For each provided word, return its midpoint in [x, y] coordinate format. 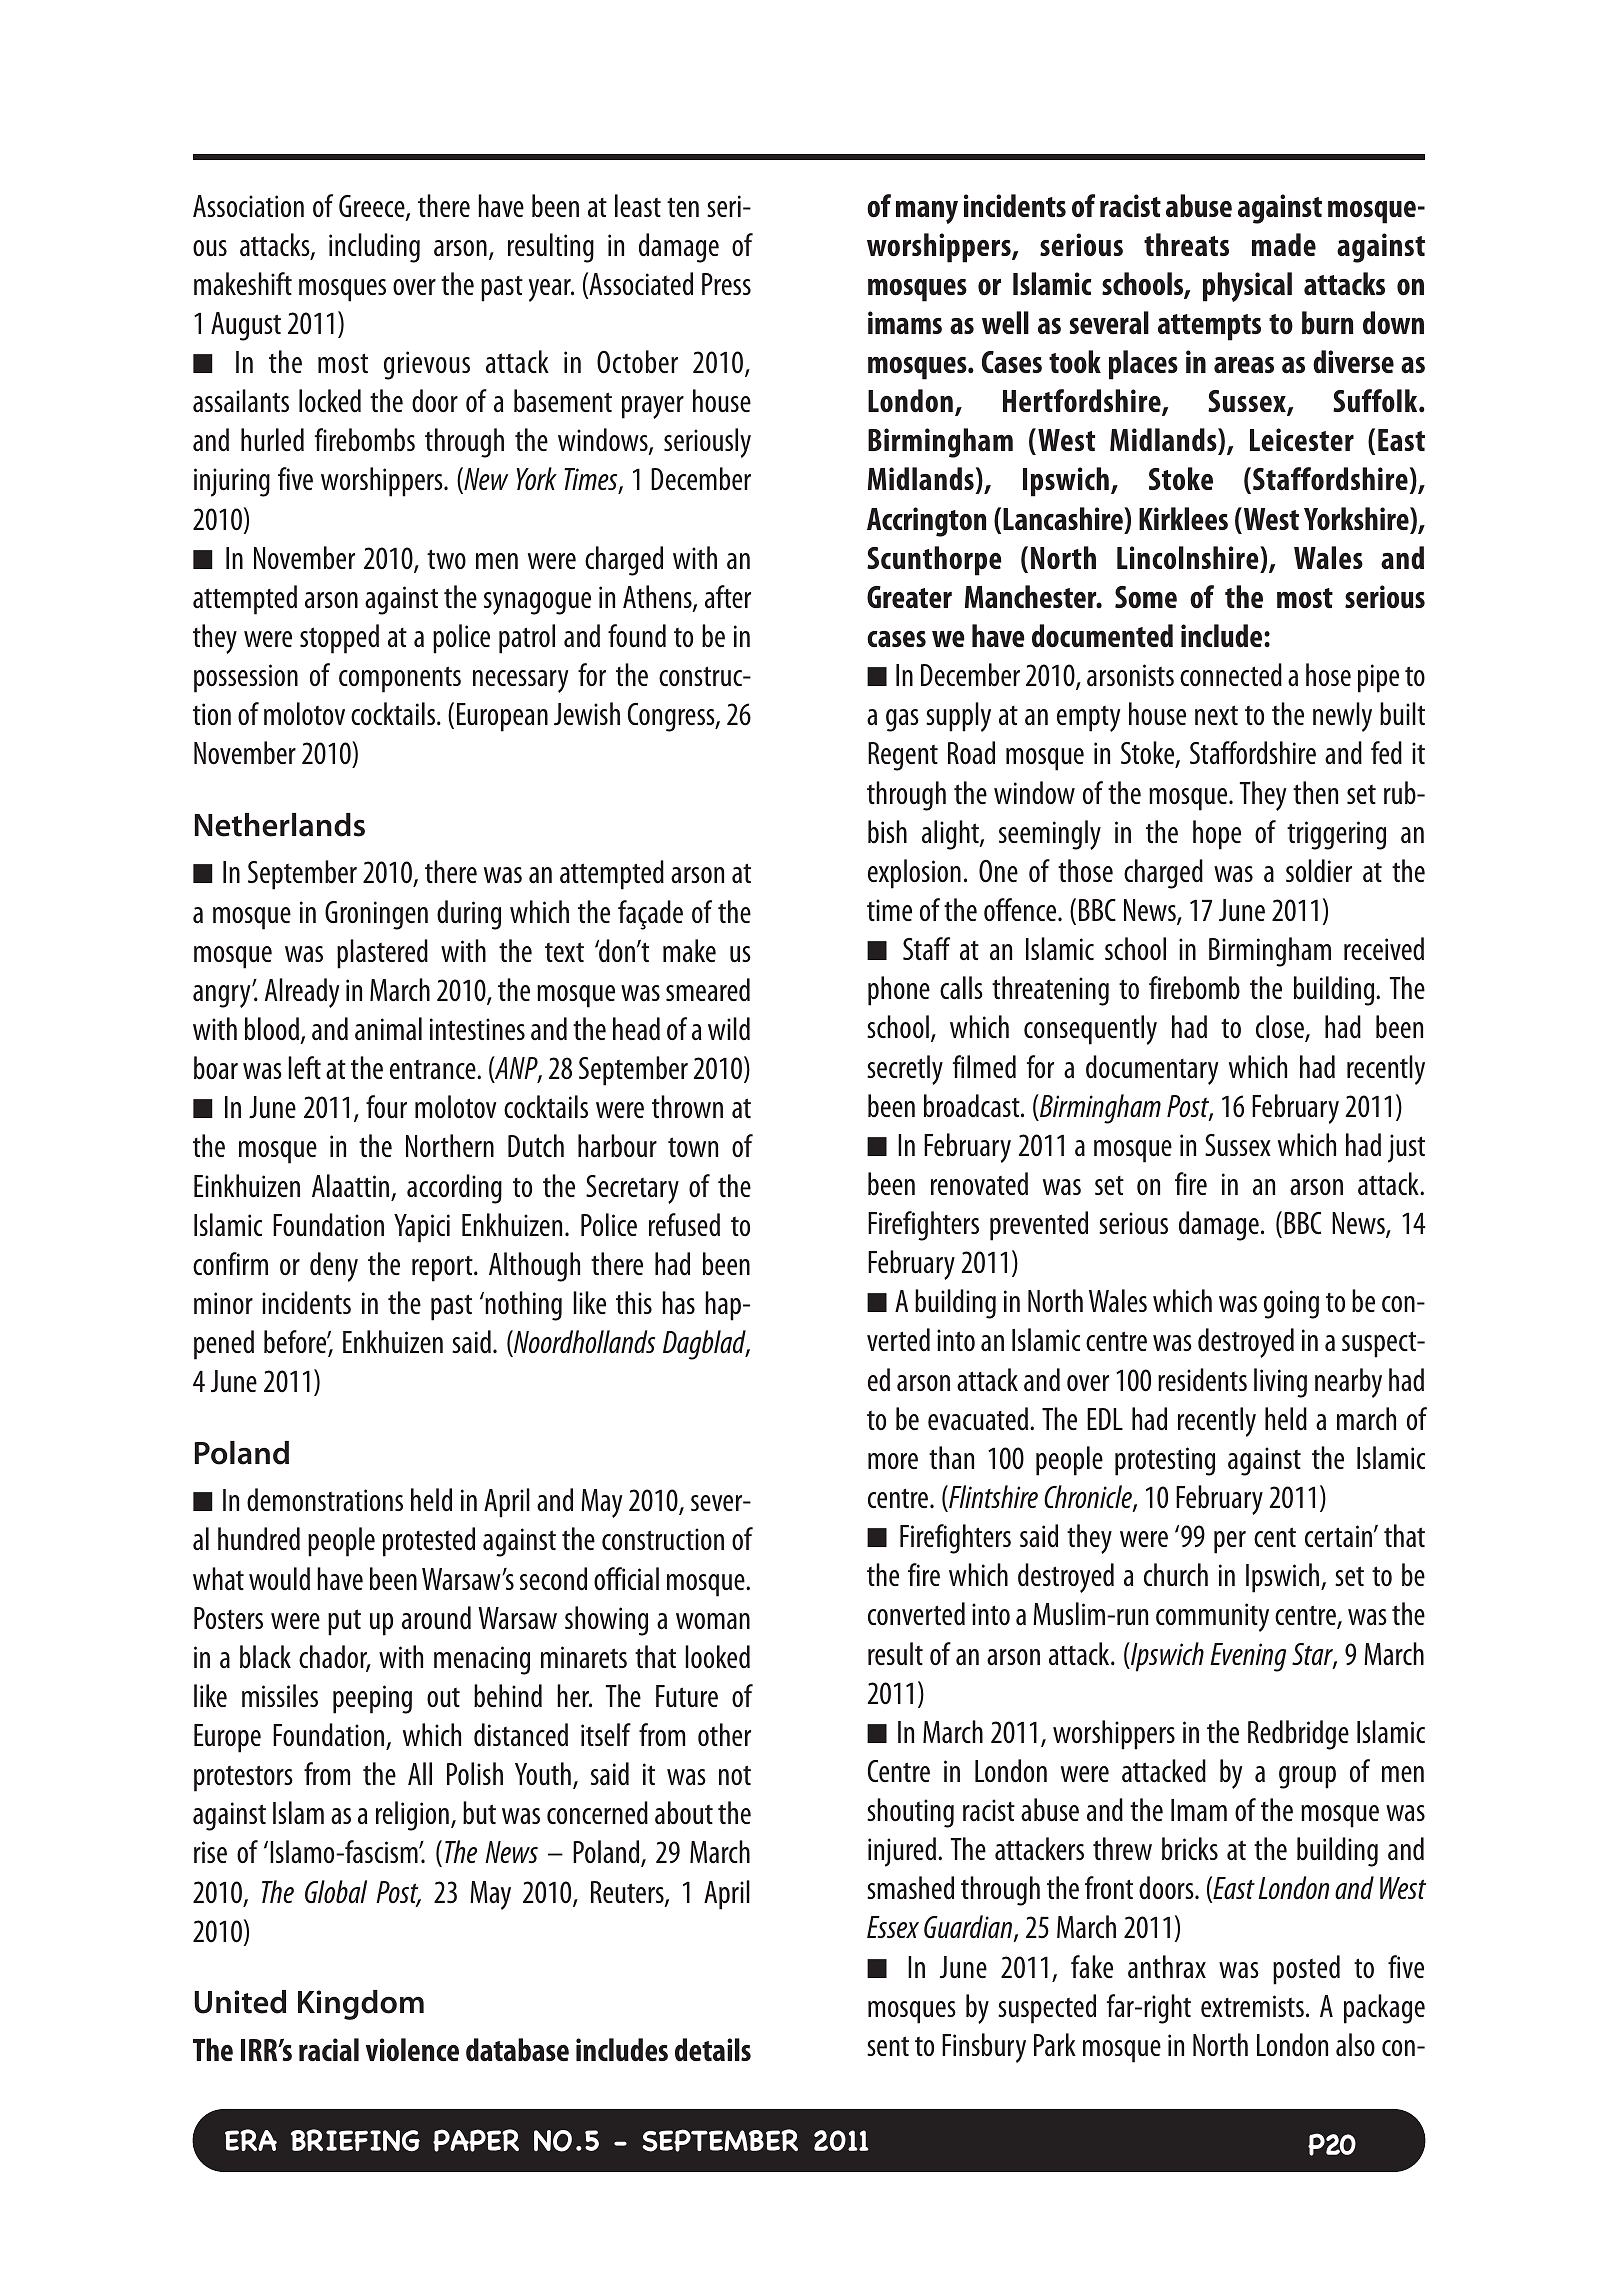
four [386, 1106]
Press [726, 284]
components [400, 679]
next [1216, 715]
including [374, 248]
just [1406, 1148]
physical [1247, 287]
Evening [1248, 1657]
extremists [1252, 2006]
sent [888, 2046]
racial [329, 2049]
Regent [903, 756]
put [344, 1622]
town [693, 1147]
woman [713, 1621]
